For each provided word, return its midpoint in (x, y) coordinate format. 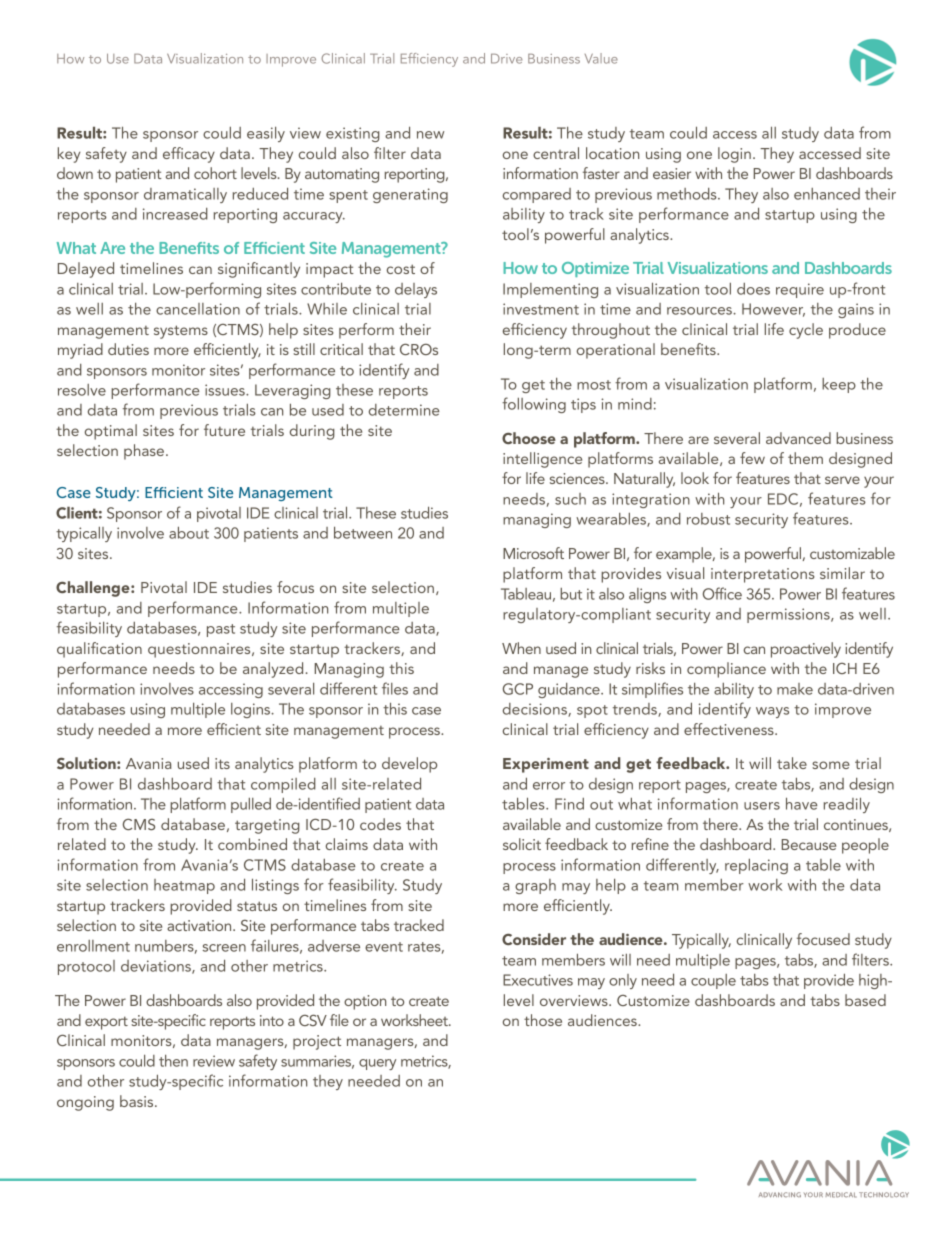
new (430, 135)
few (752, 458)
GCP (518, 689)
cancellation (198, 309)
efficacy (189, 155)
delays (416, 290)
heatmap (184, 886)
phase (145, 452)
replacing (756, 866)
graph (535, 886)
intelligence (542, 460)
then (173, 1061)
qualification (99, 650)
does (753, 289)
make (795, 689)
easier (672, 173)
